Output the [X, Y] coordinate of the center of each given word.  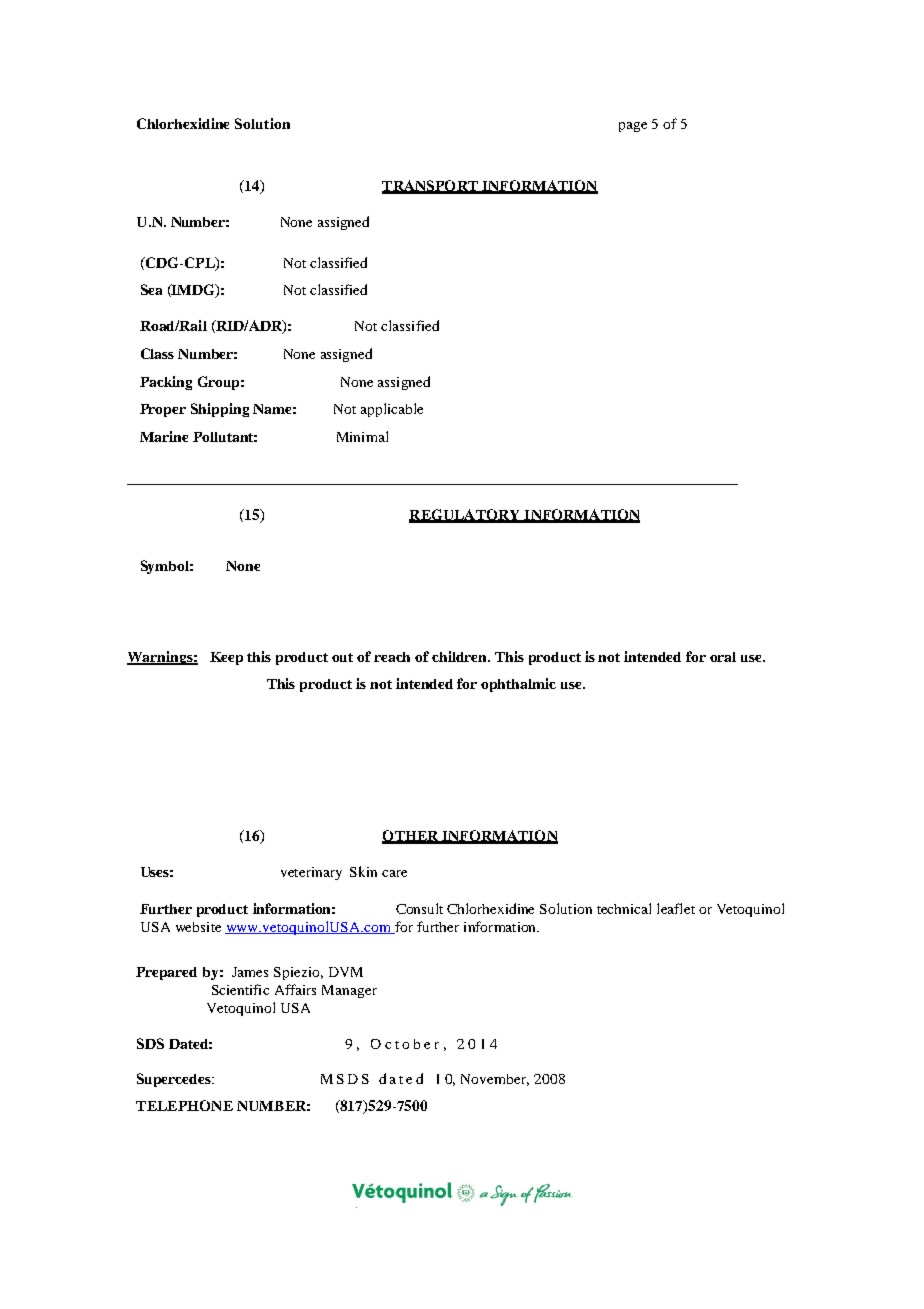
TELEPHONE [184, 1105]
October [405, 1044]
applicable [392, 410]
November [495, 1080]
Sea [151, 289]
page [633, 127]
